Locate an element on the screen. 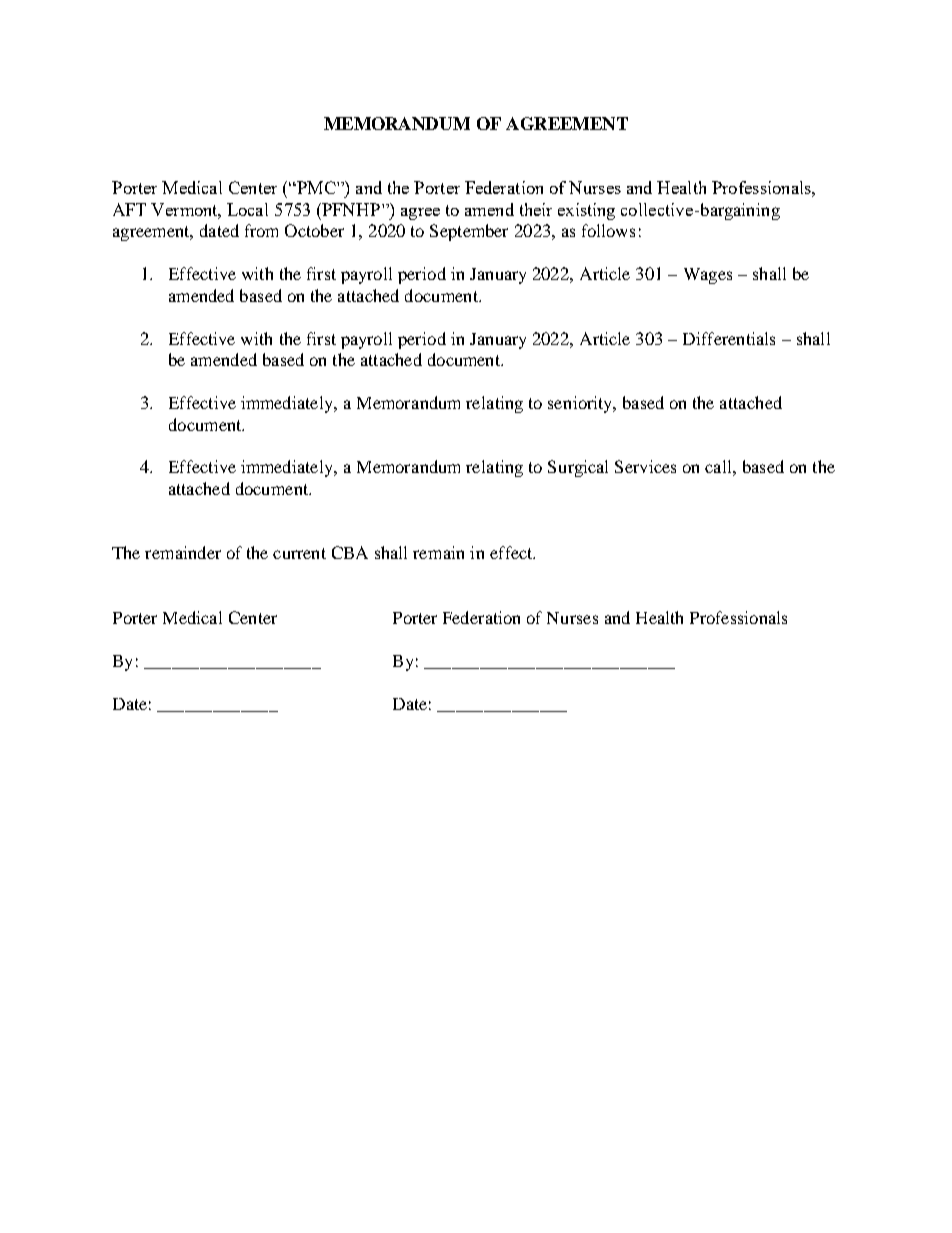 The image size is (952, 1233). seniority is located at coordinates (581, 404).
